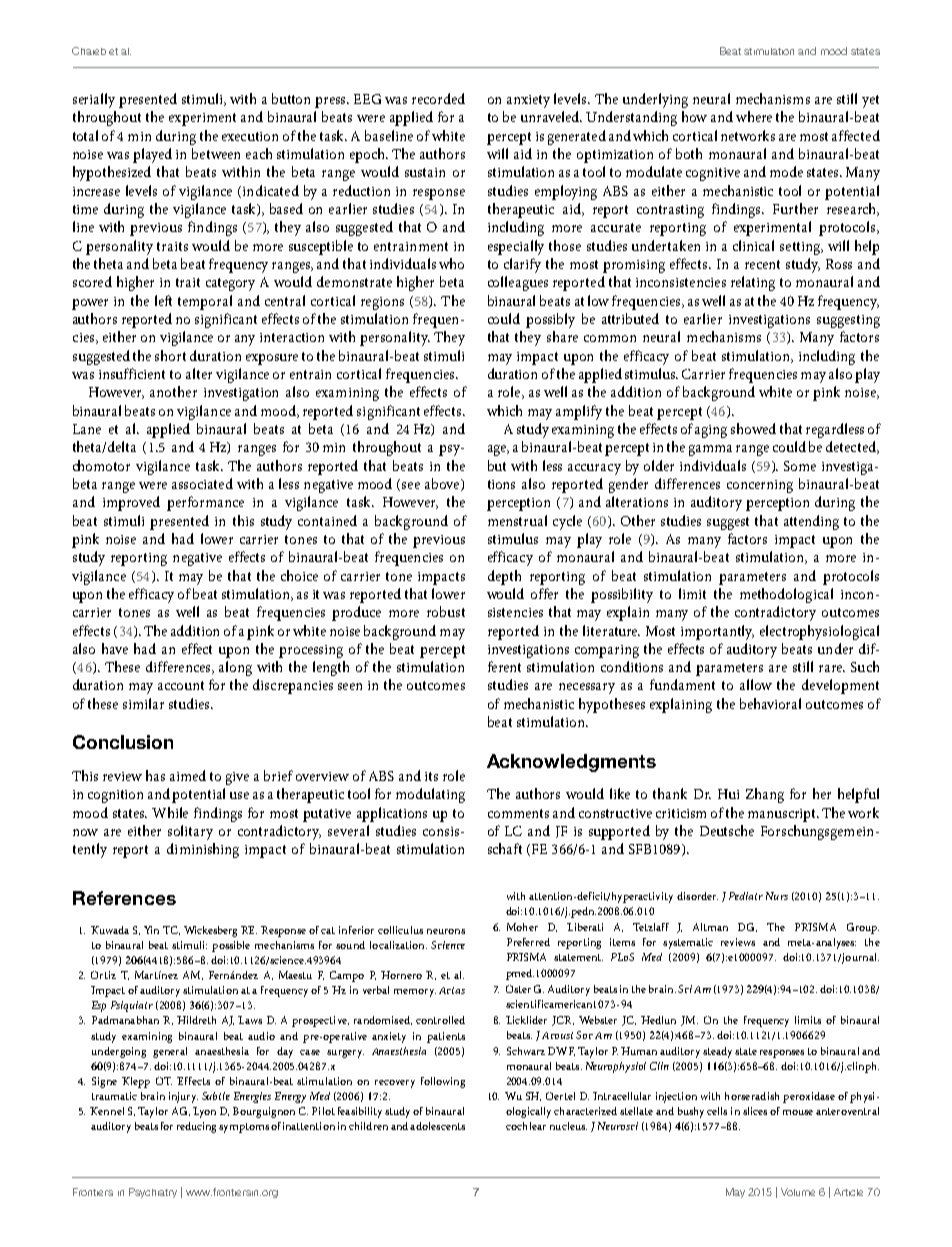  I want to click on manuscript, so click(783, 815).
